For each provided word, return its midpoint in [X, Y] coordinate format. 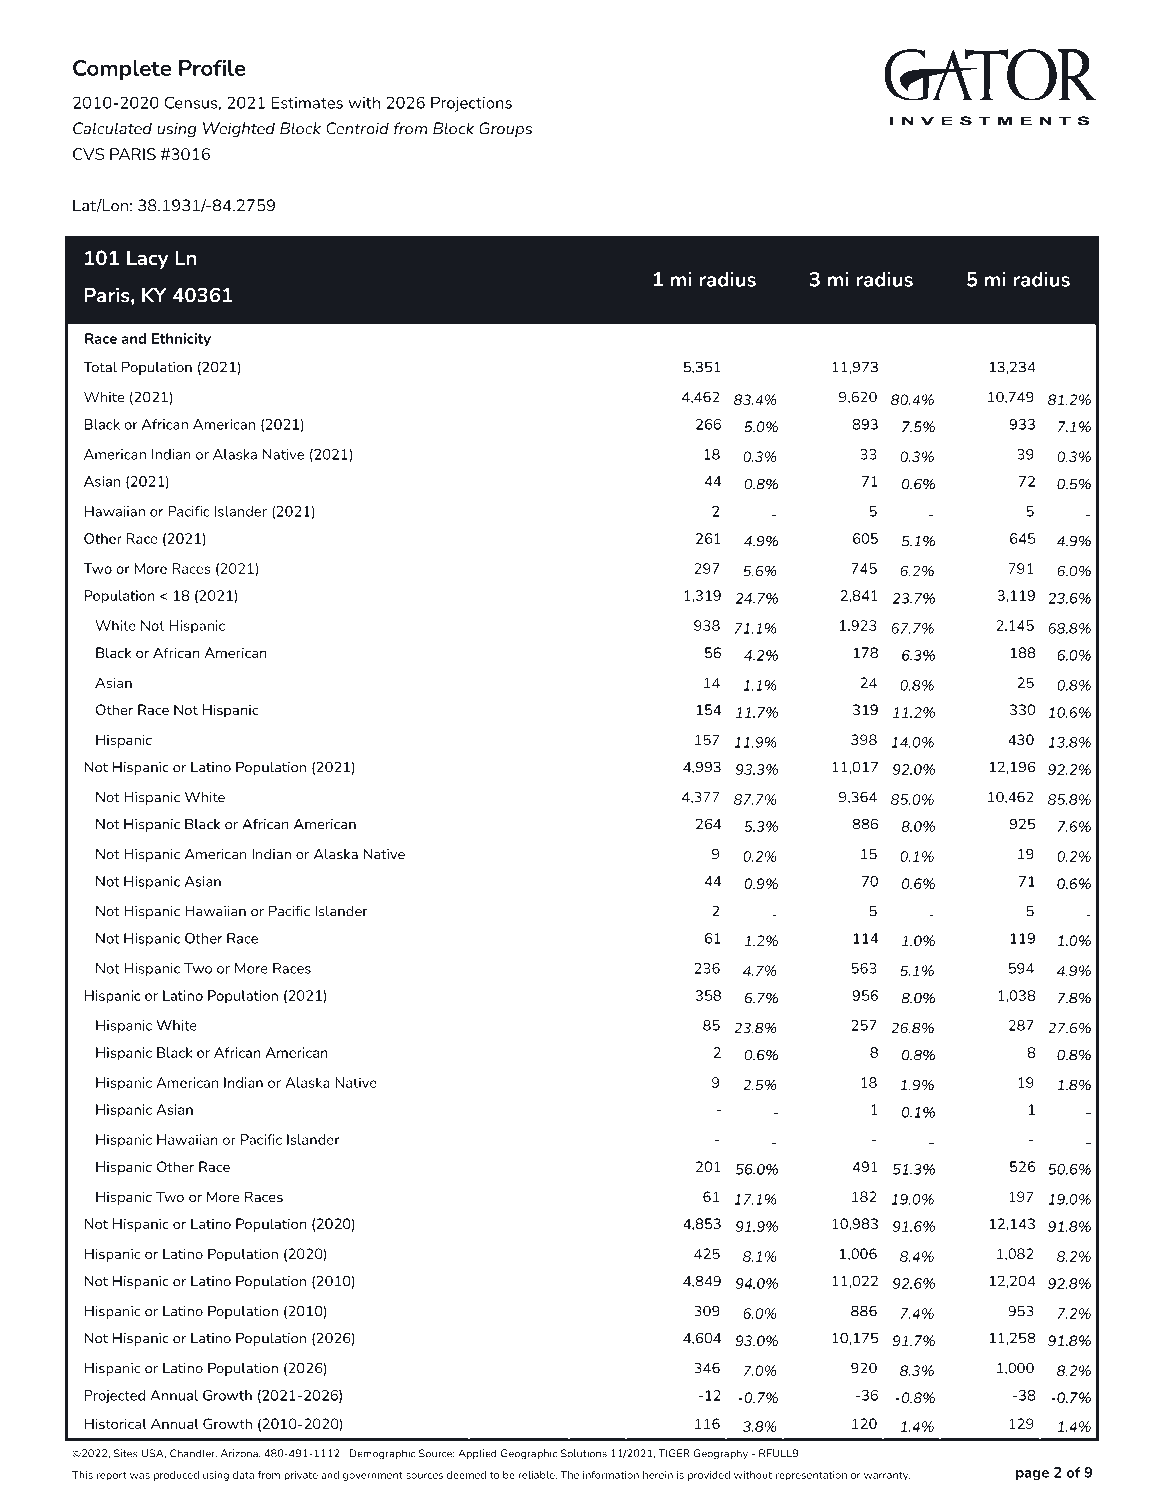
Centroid [357, 128]
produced [176, 1476]
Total [100, 367]
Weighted [239, 130]
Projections [471, 104]
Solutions [584, 1453]
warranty [887, 1476]
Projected [115, 1396]
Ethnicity [181, 340]
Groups [505, 129]
